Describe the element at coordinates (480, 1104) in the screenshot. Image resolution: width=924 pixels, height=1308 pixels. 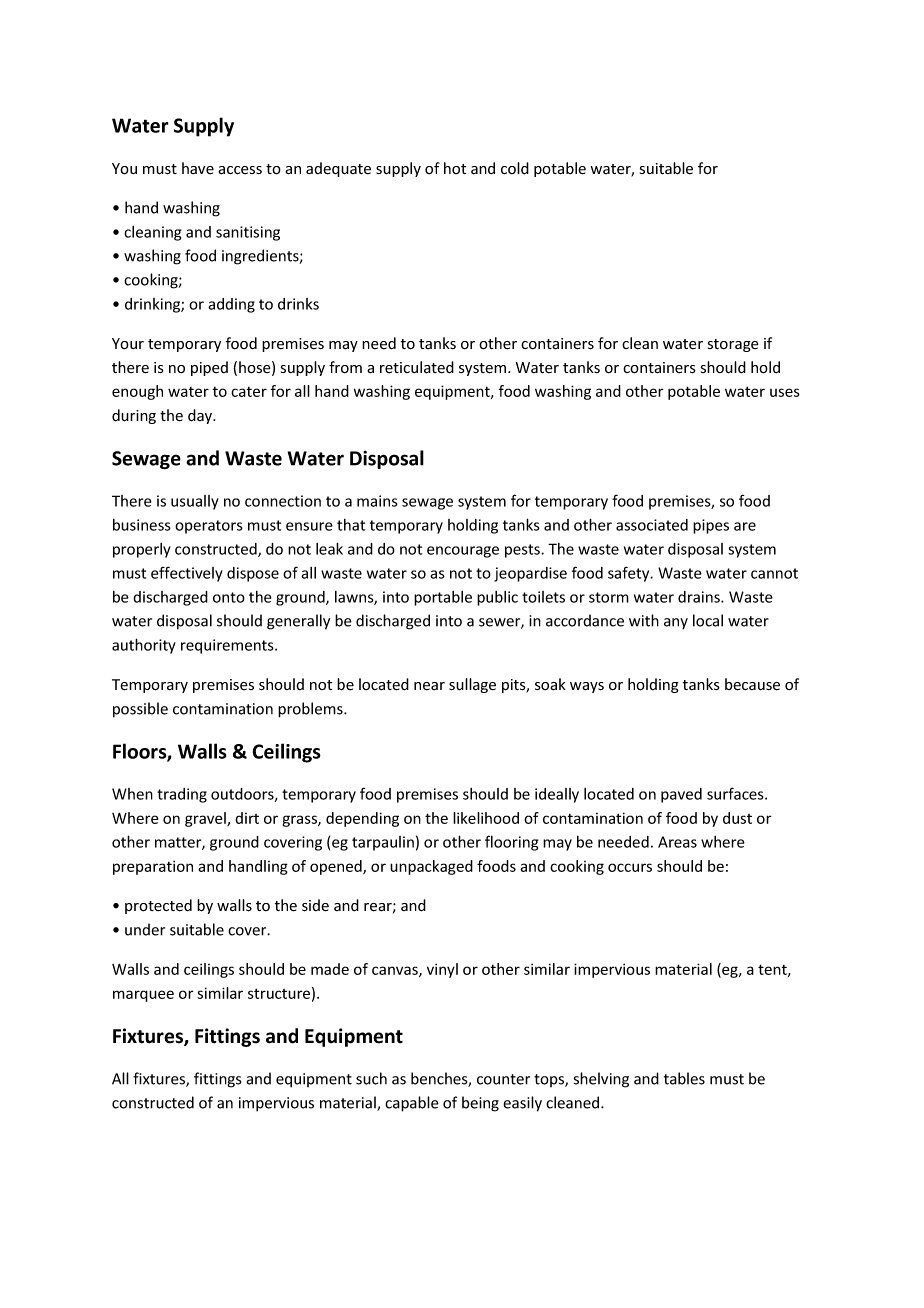
I see `being` at that location.
